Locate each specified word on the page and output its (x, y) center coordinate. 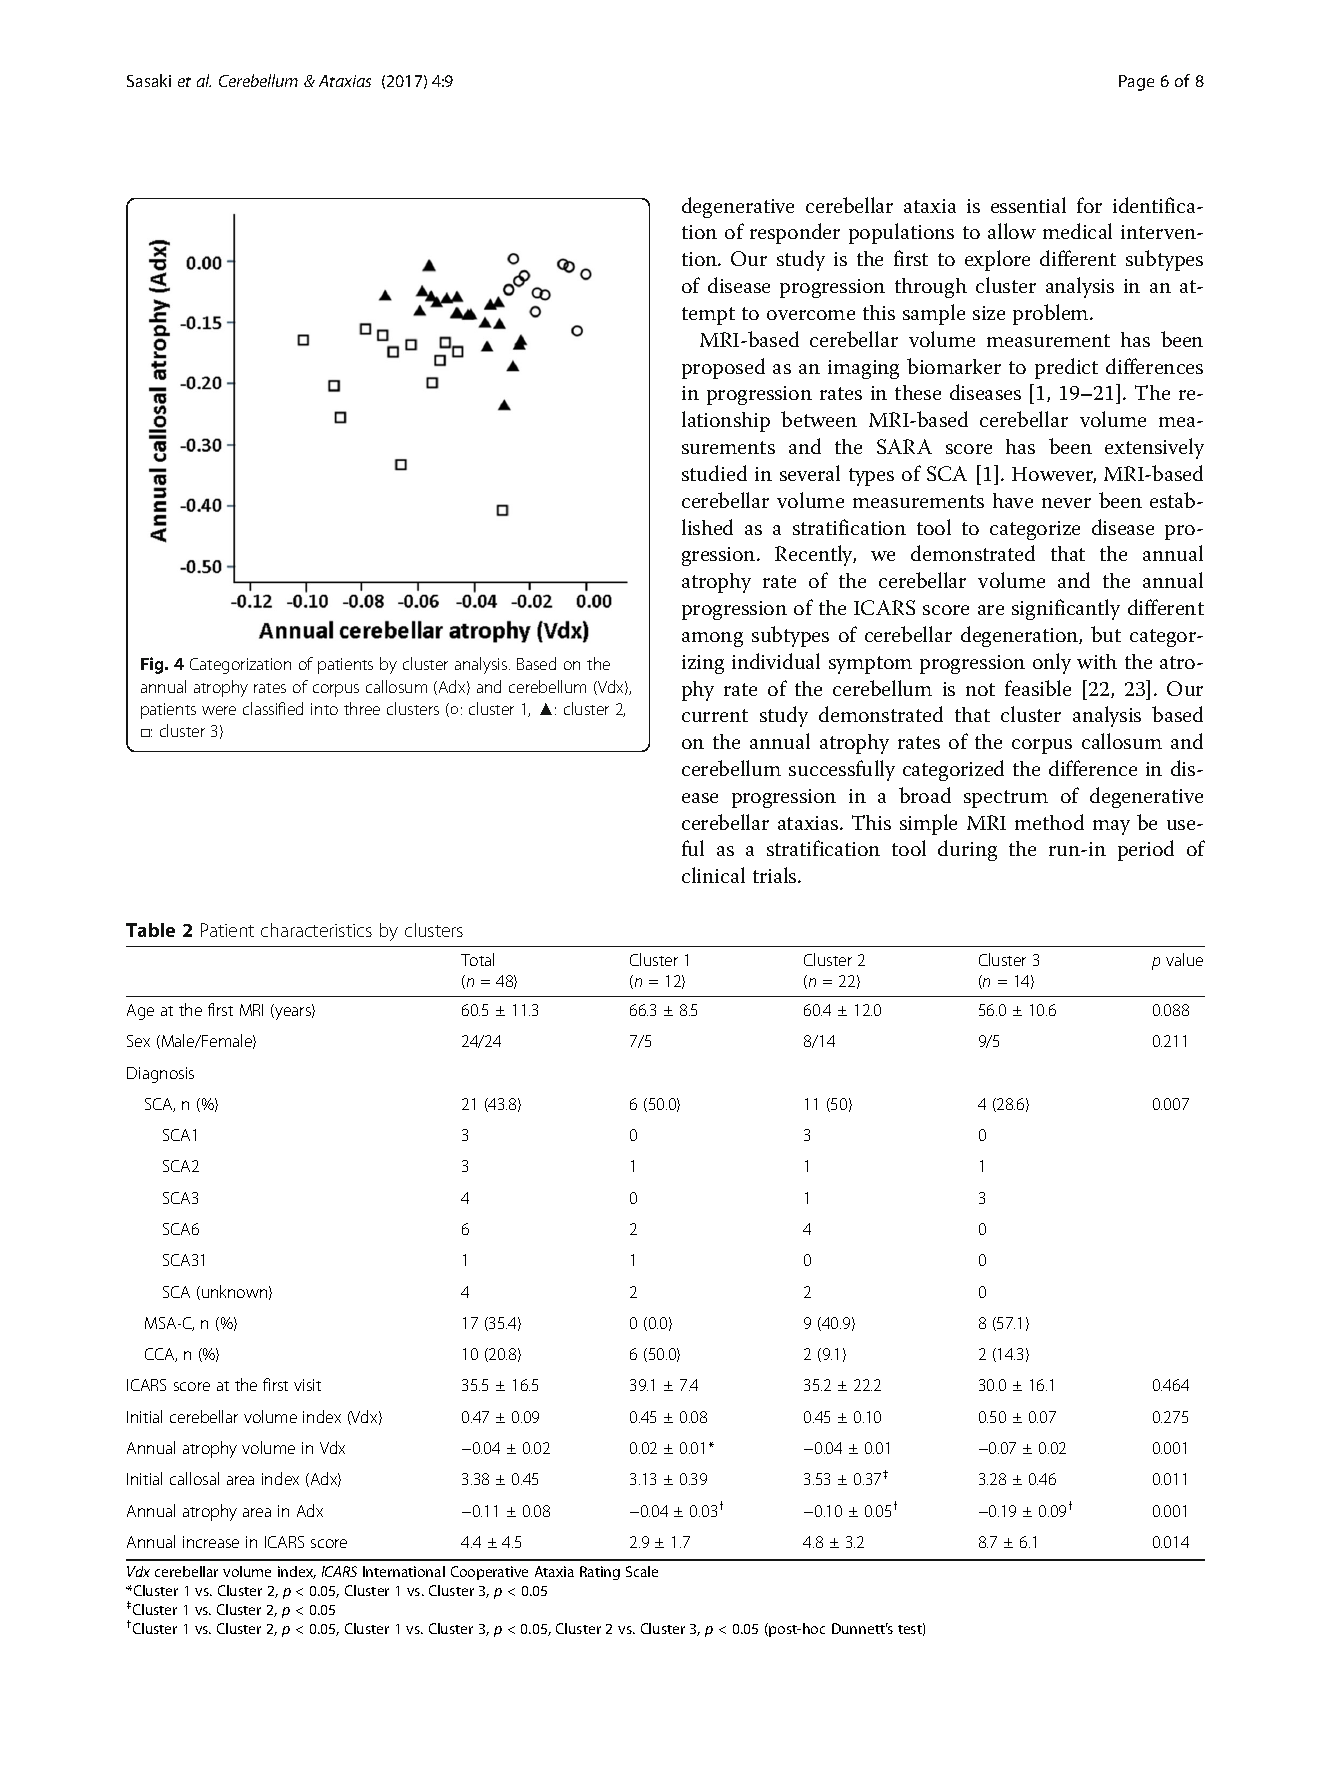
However (1054, 475)
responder (795, 233)
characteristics (316, 930)
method (1049, 822)
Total (477, 959)
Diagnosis (160, 1075)
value (1184, 959)
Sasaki (149, 80)
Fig (153, 665)
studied (714, 473)
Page (1136, 83)
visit (307, 1385)
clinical (713, 875)
